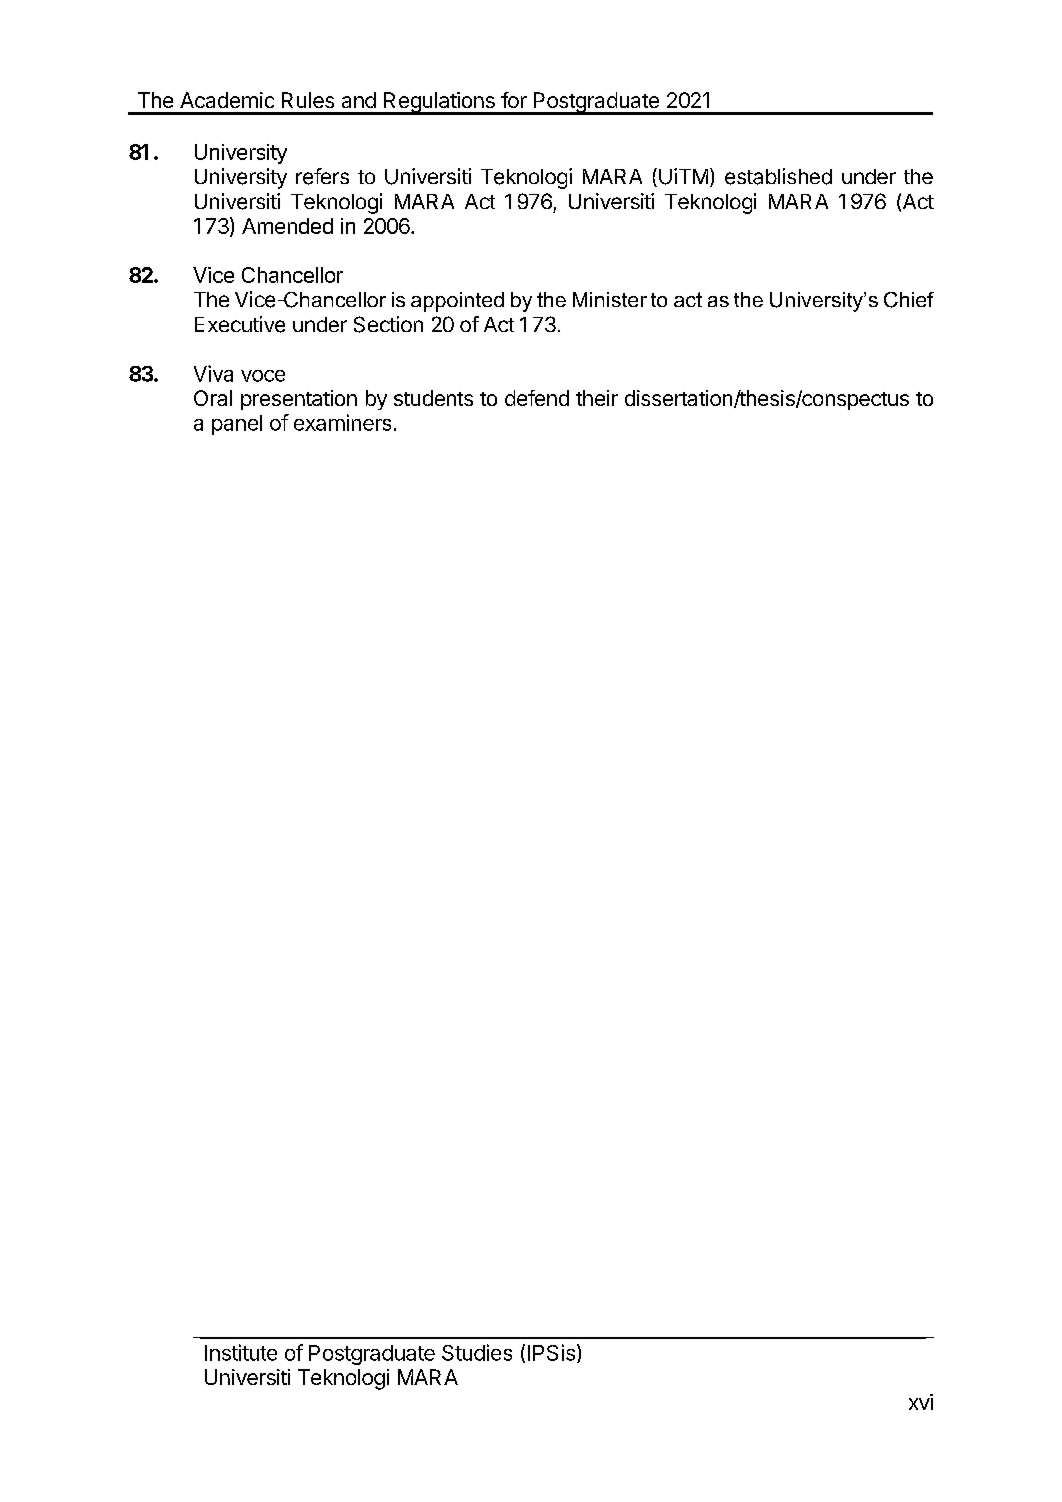  What do you see at coordinates (477, 1352) in the image?
I see `Studies` at bounding box center [477, 1352].
